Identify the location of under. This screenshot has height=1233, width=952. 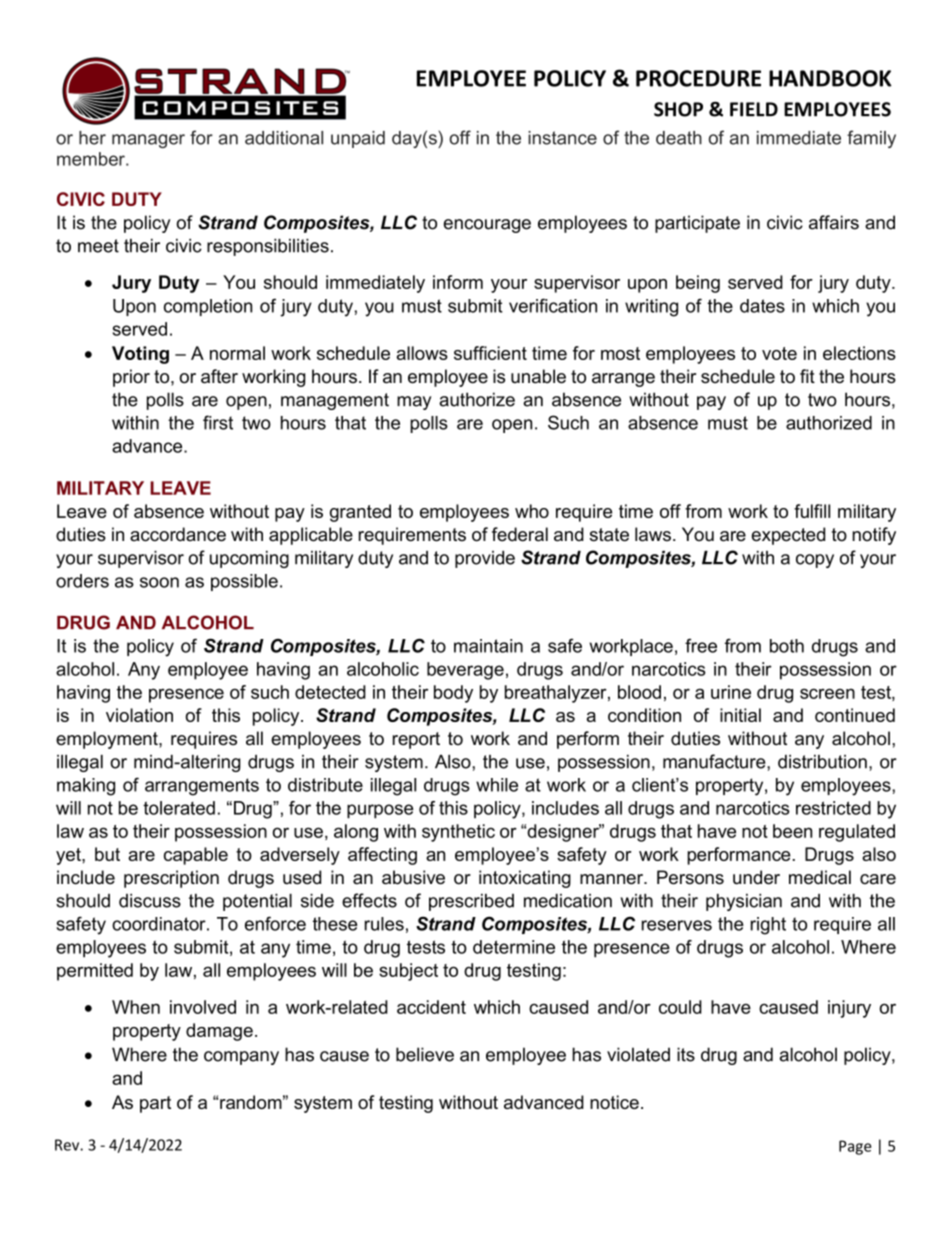
(756, 877).
